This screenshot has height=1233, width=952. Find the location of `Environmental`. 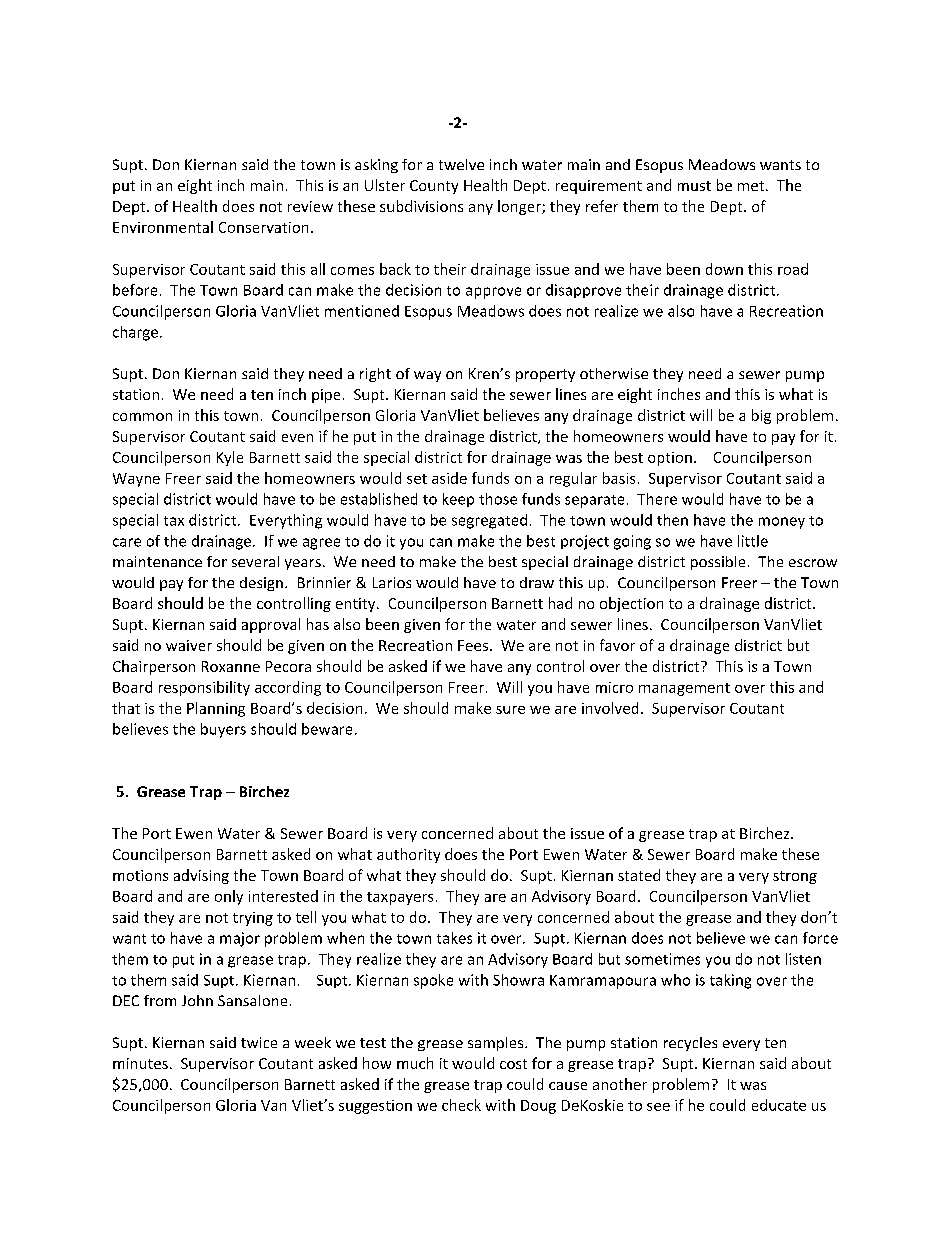

Environmental is located at coordinates (163, 227).
